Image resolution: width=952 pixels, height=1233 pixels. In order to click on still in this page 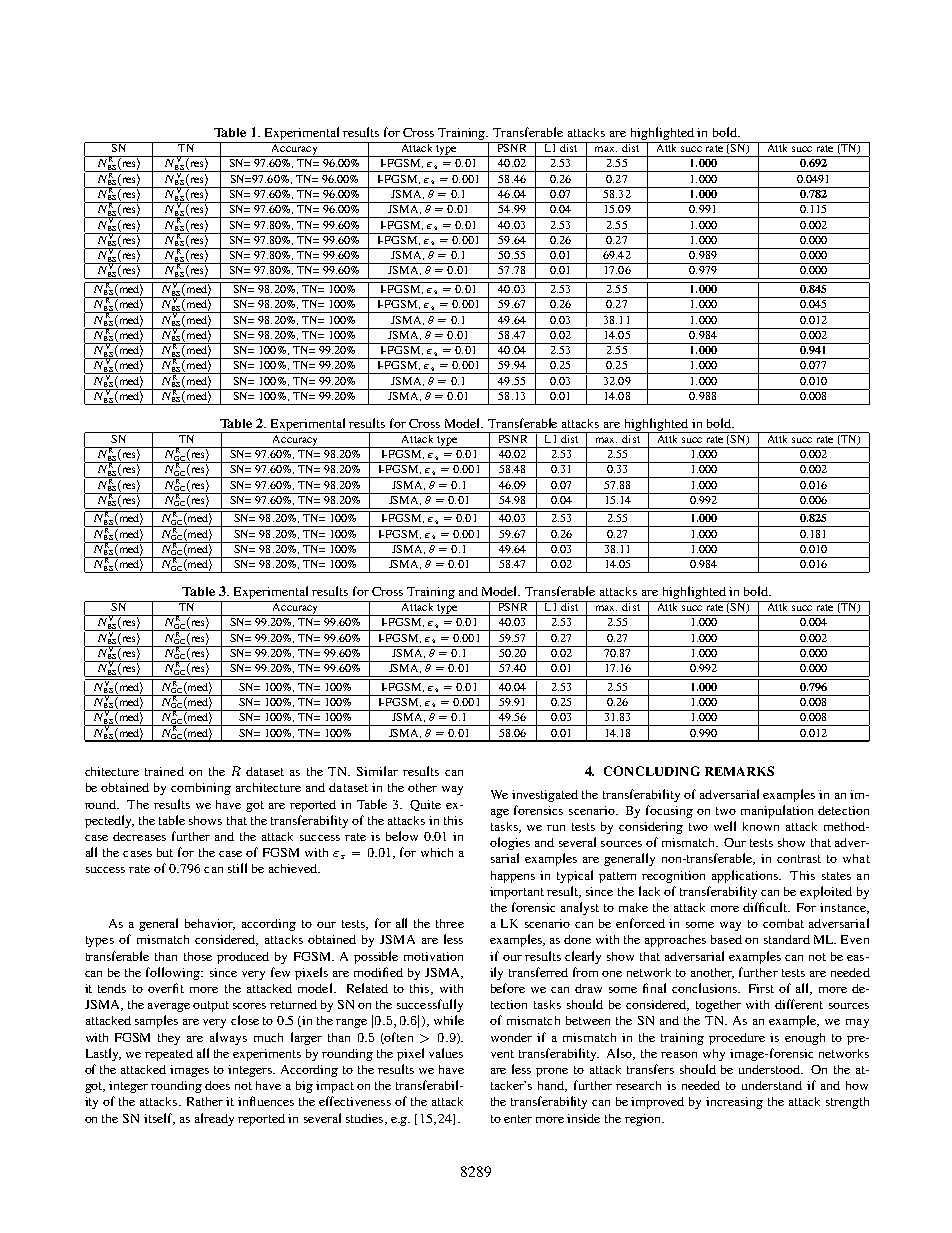, I will do `click(237, 868)`.
